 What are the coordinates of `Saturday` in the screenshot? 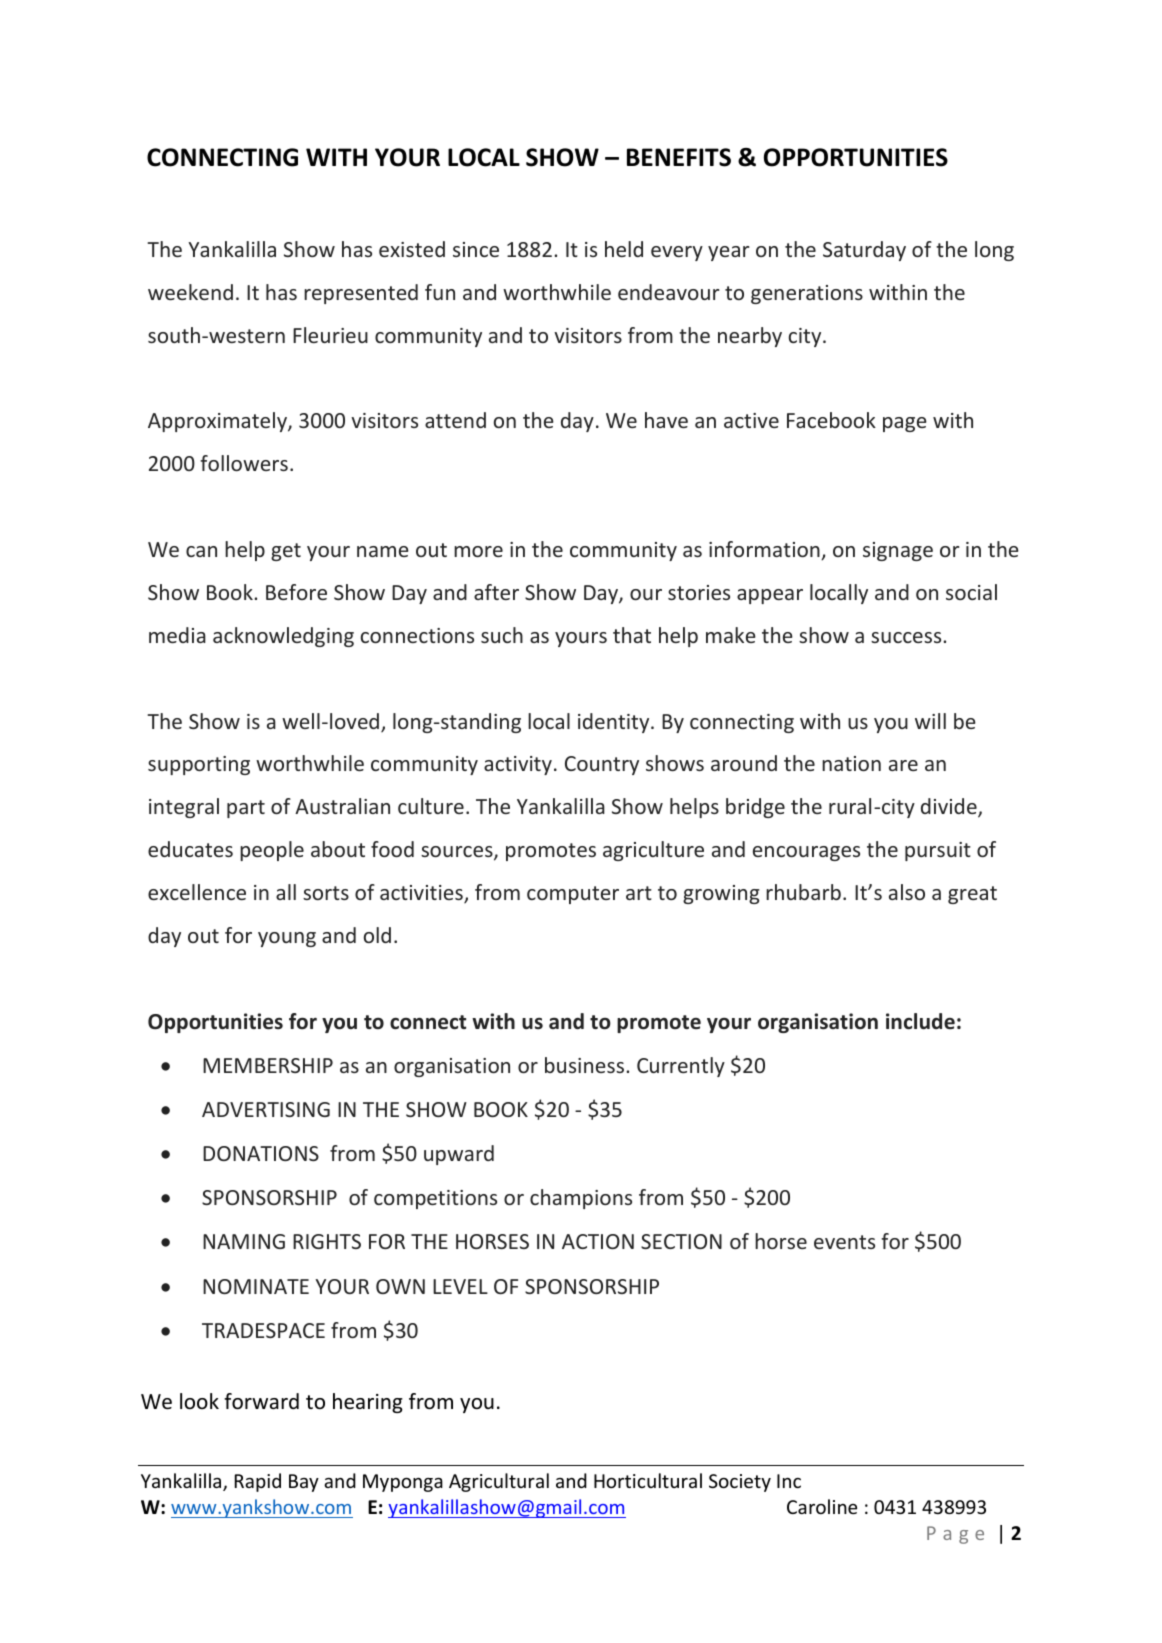 It's located at (864, 251).
